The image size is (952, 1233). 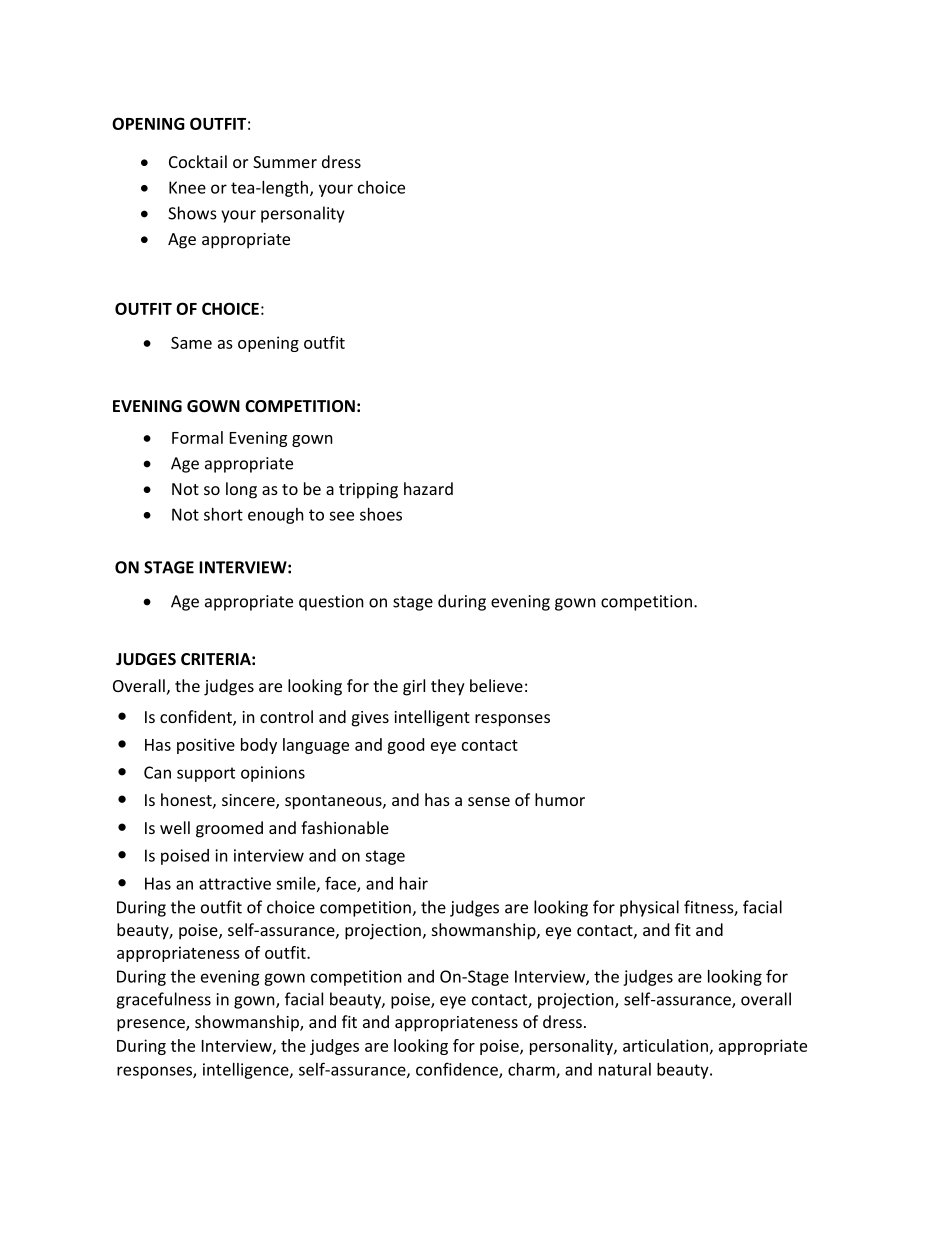 What do you see at coordinates (405, 746) in the page?
I see `good` at bounding box center [405, 746].
